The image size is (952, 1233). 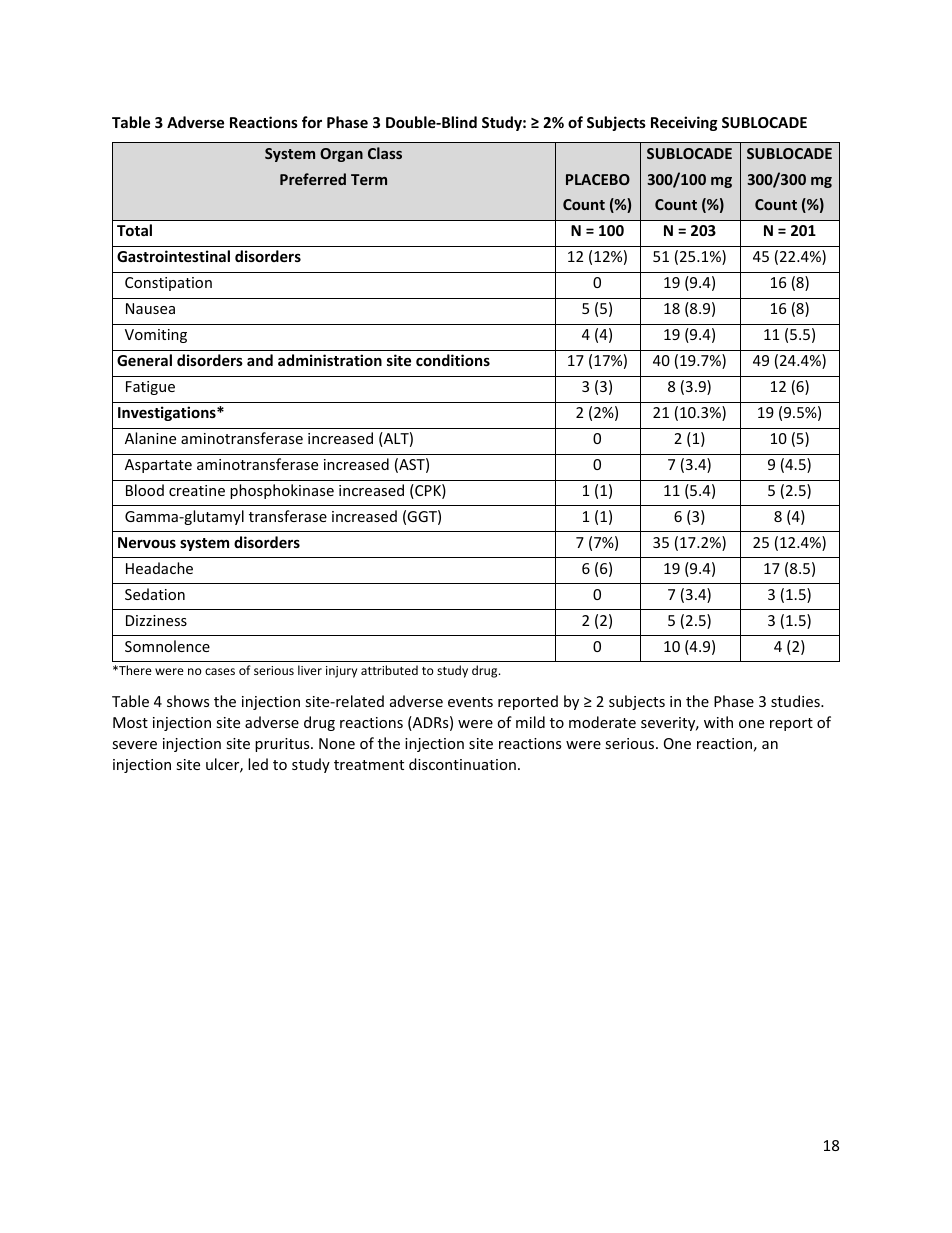 What do you see at coordinates (684, 123) in the screenshot?
I see `Receiving` at bounding box center [684, 123].
